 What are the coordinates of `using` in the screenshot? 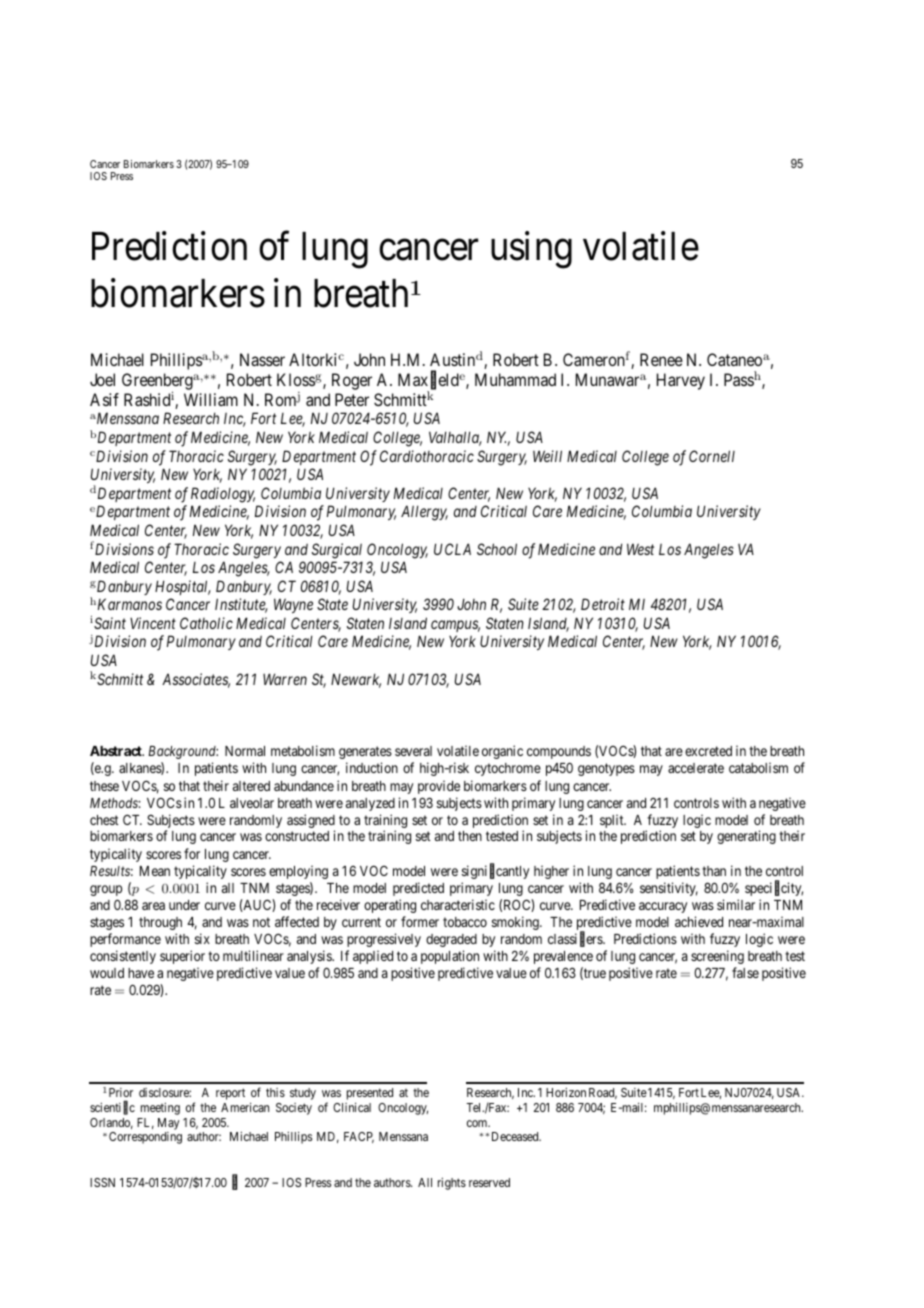 It's located at (531, 250).
